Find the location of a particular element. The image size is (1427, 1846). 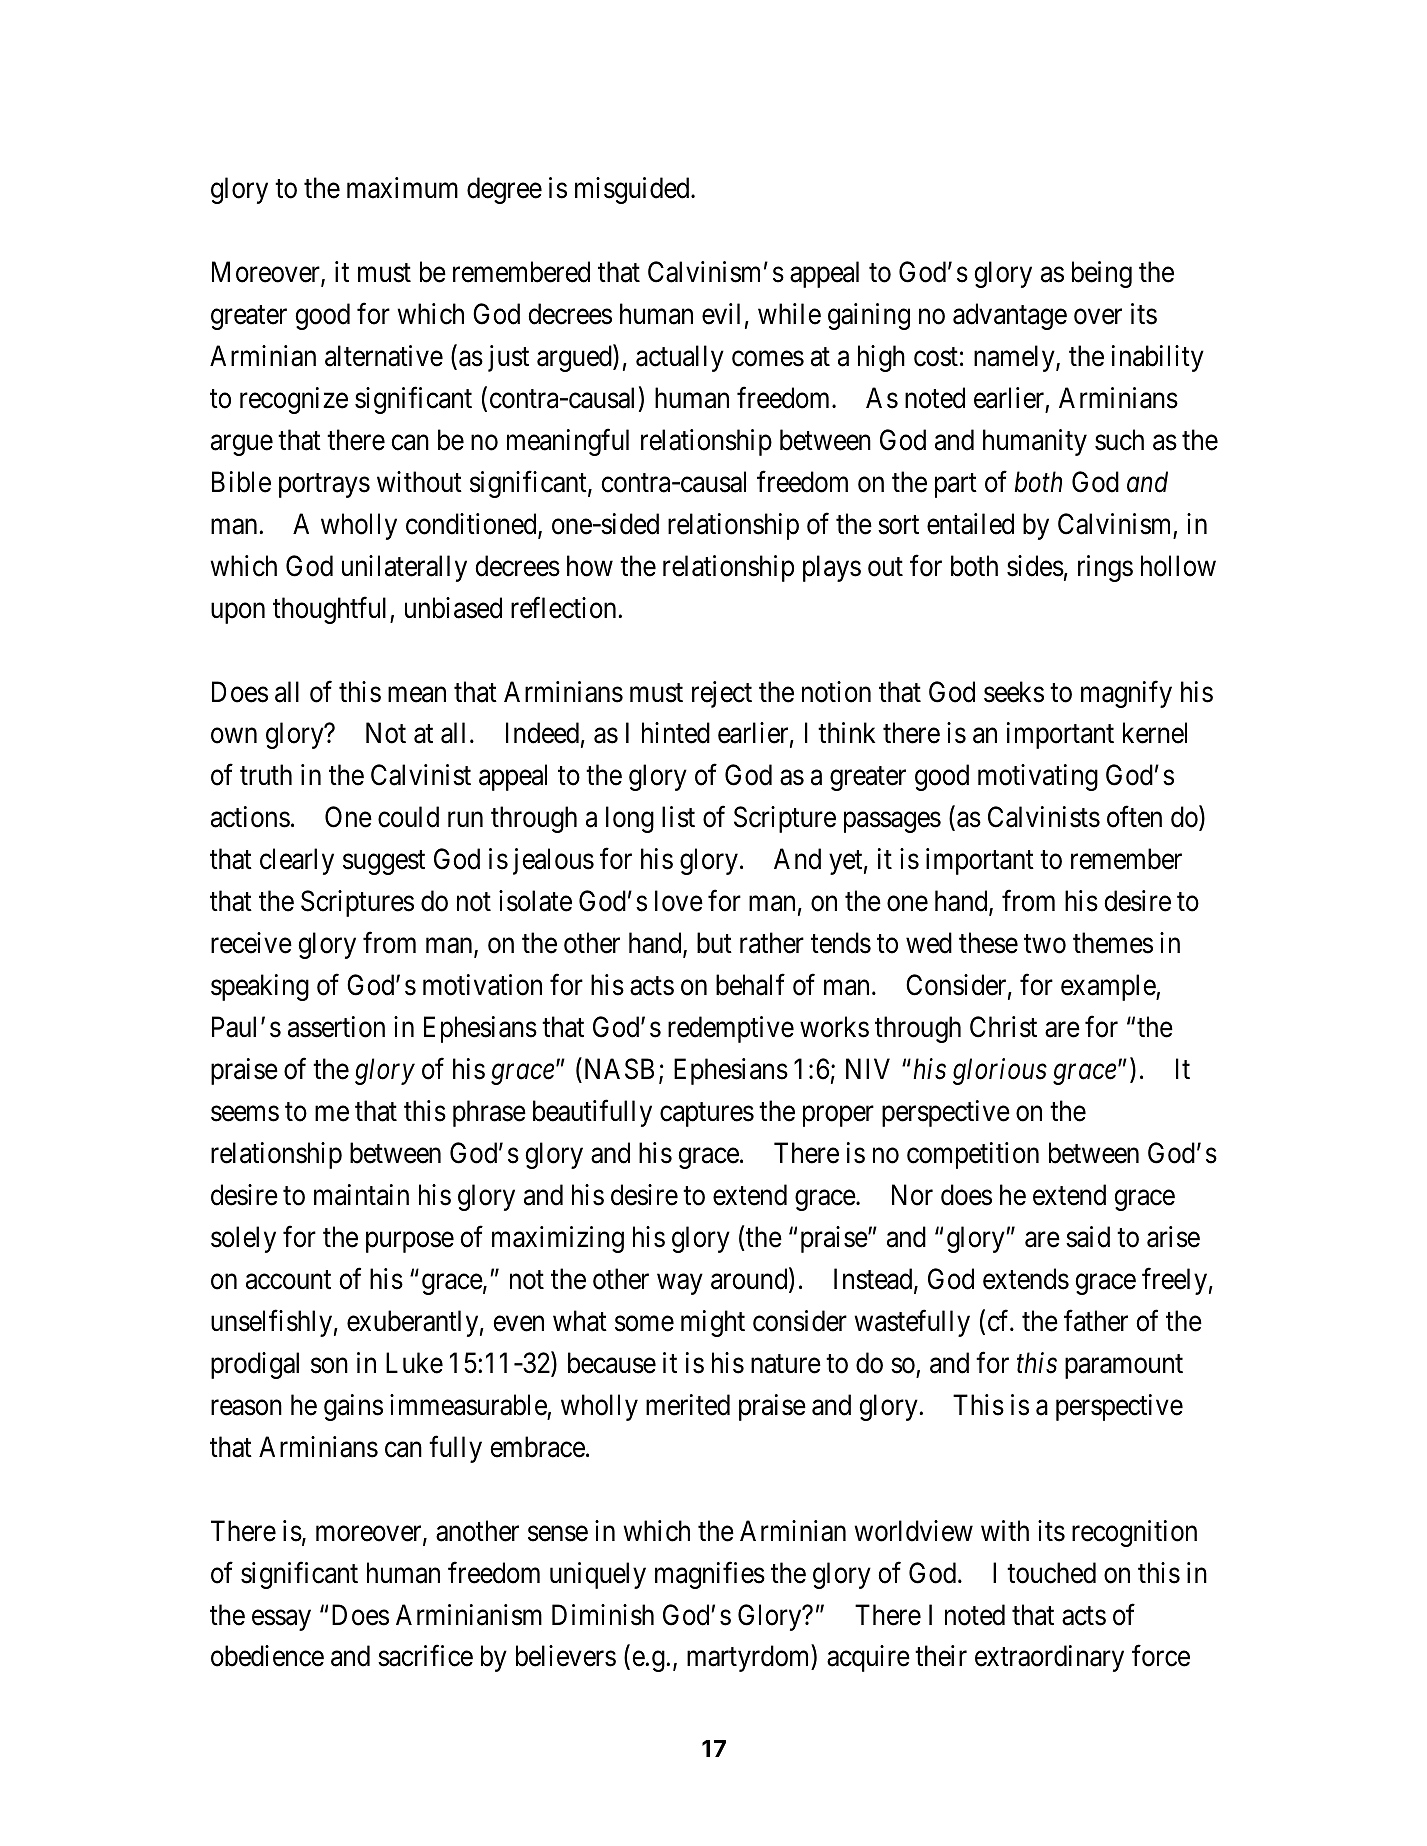

thoughtful is located at coordinates (332, 610).
